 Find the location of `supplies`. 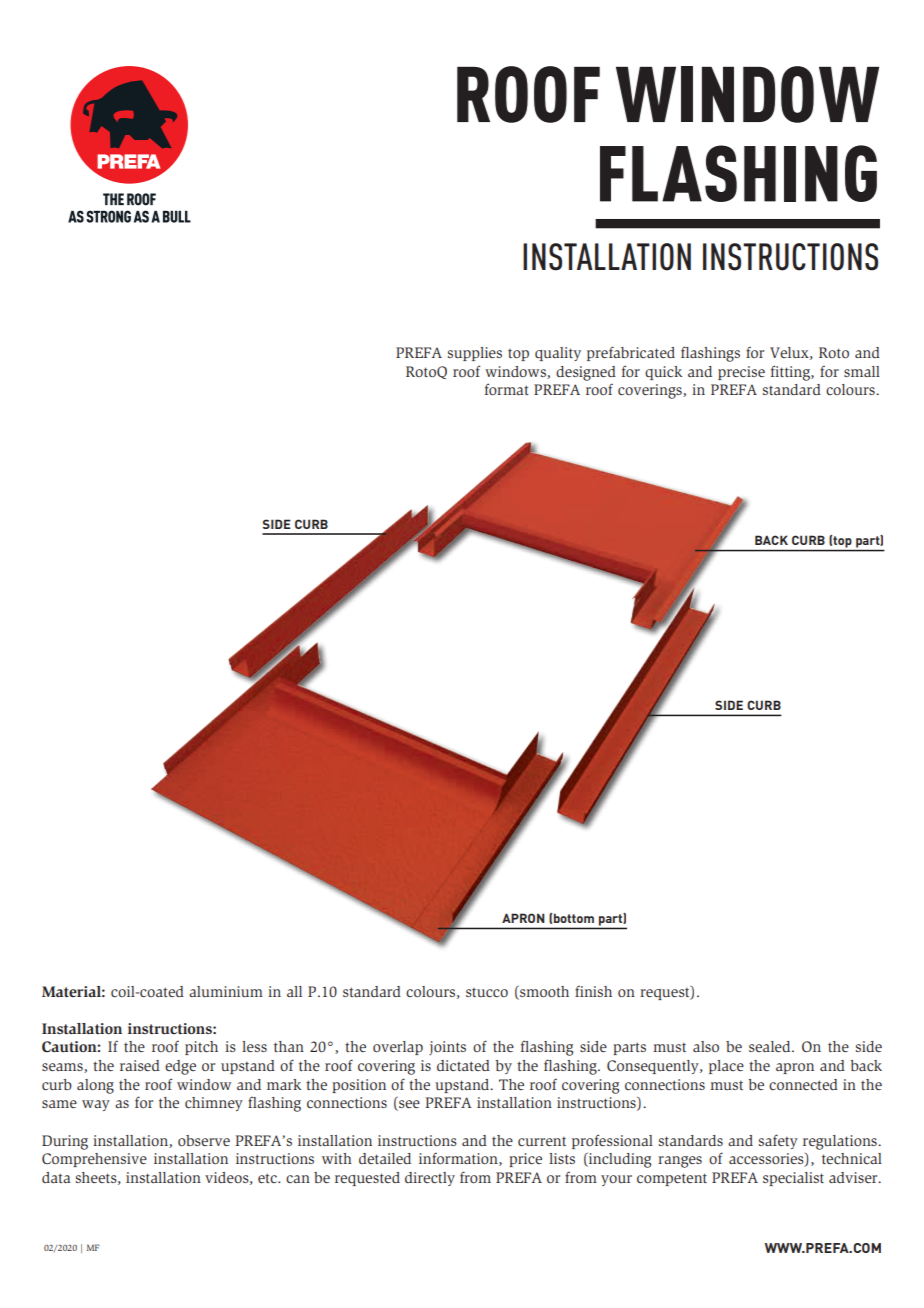

supplies is located at coordinates (475, 354).
